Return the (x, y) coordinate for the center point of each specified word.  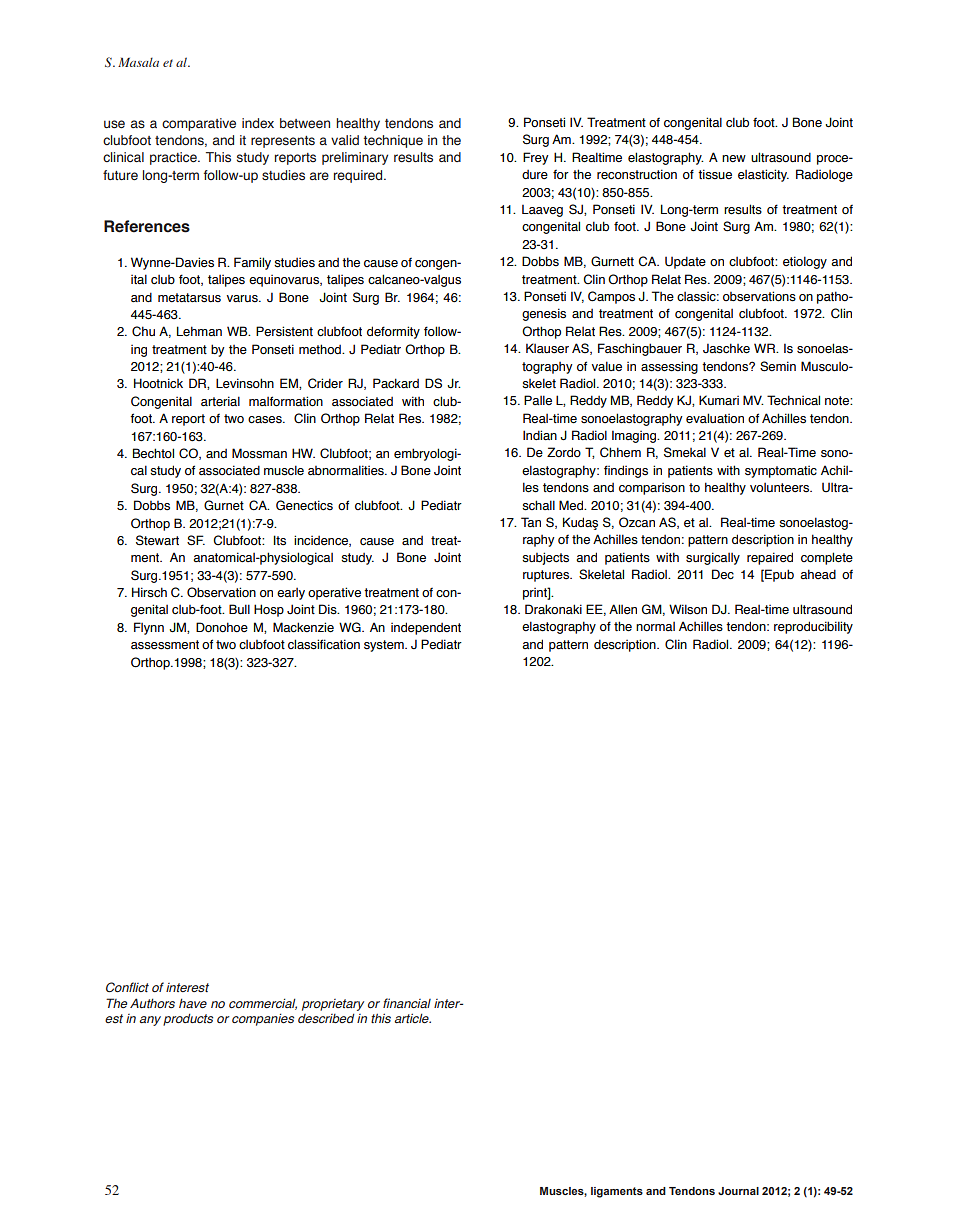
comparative (199, 124)
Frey (536, 158)
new (734, 158)
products (188, 1020)
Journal (738, 1191)
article (412, 1018)
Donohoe (222, 627)
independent (426, 628)
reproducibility (813, 627)
